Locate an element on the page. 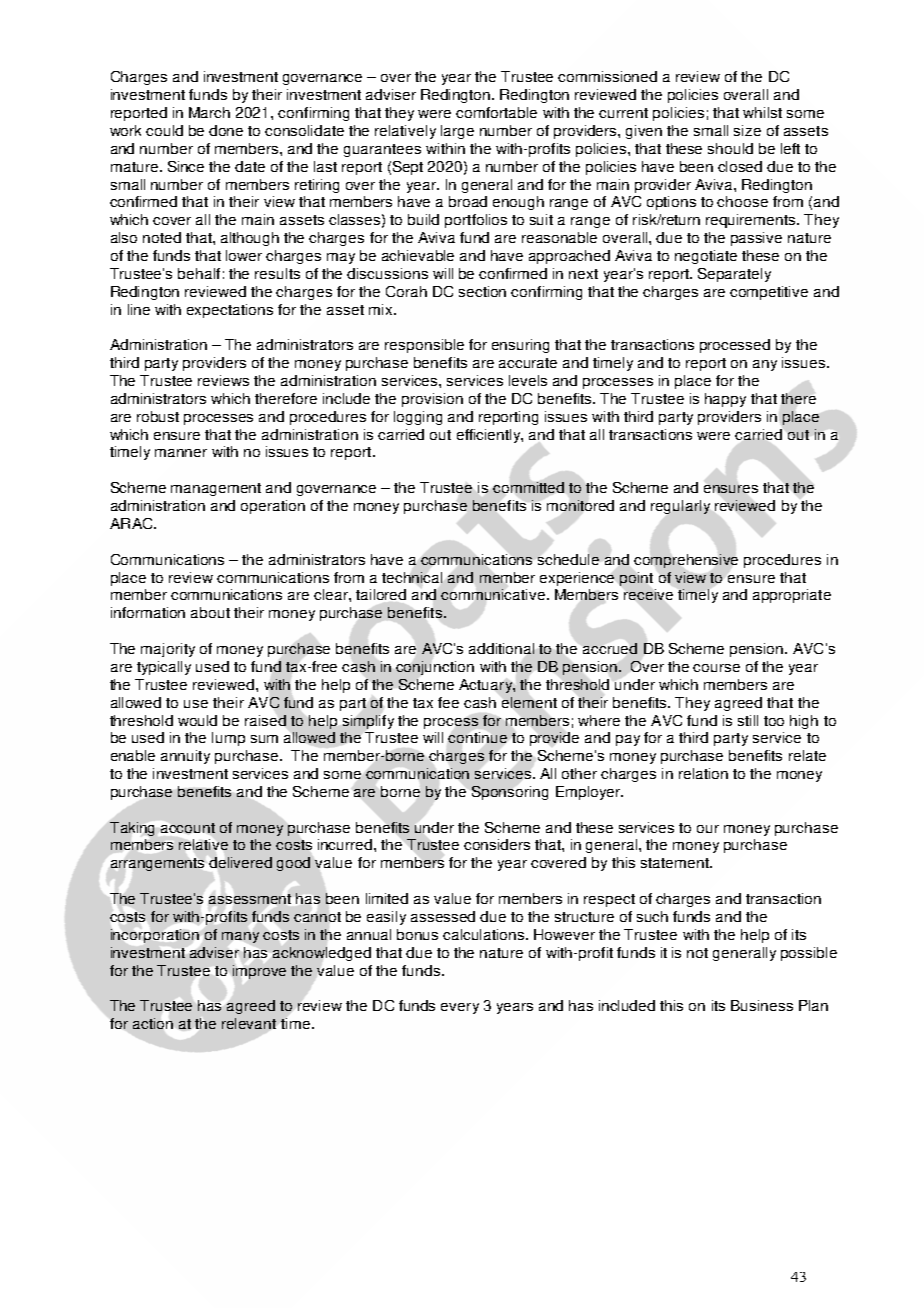 This document has height=1308, width=924. March is located at coordinates (209, 112).
